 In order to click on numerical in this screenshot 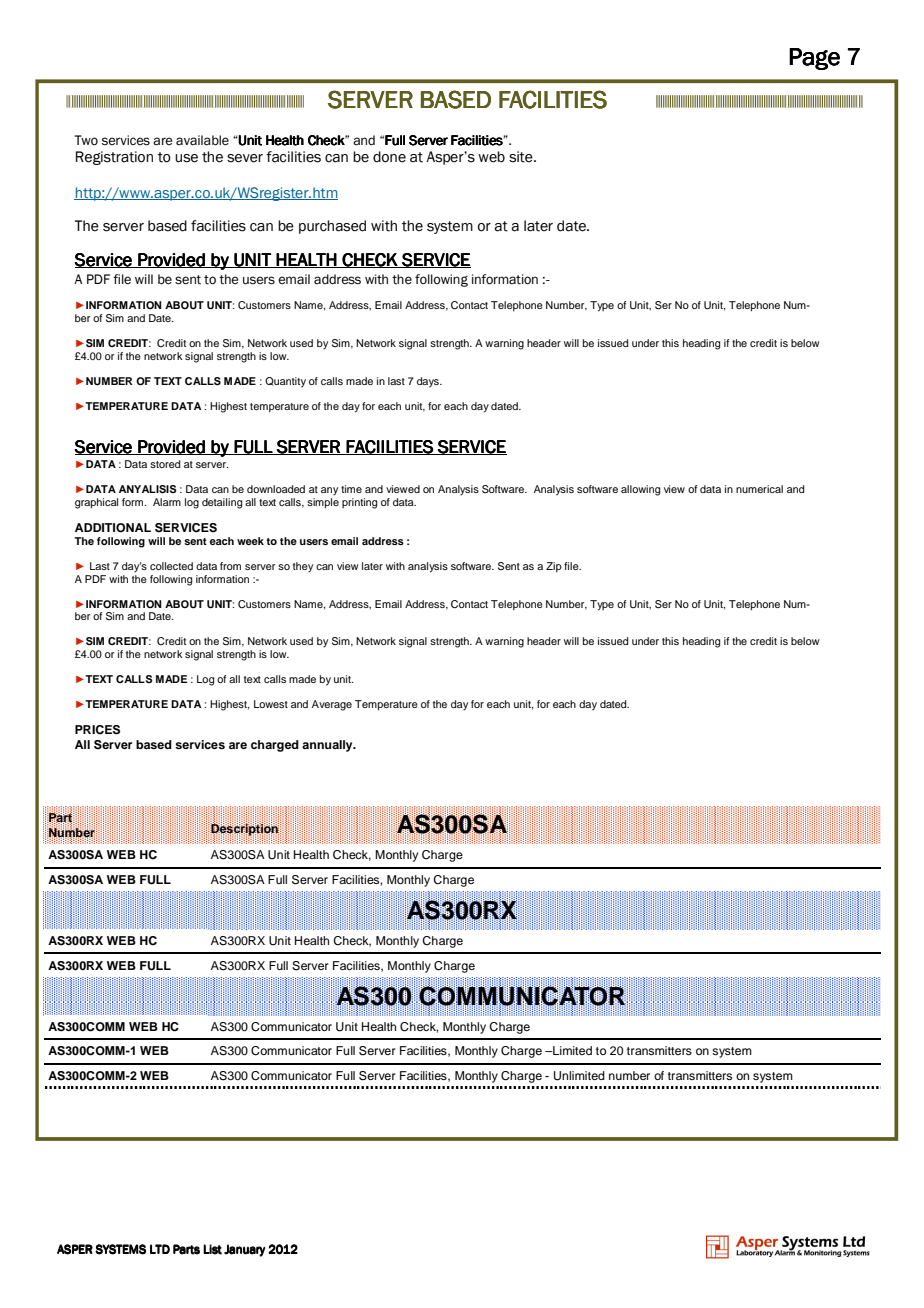, I will do `click(759, 489)`.
